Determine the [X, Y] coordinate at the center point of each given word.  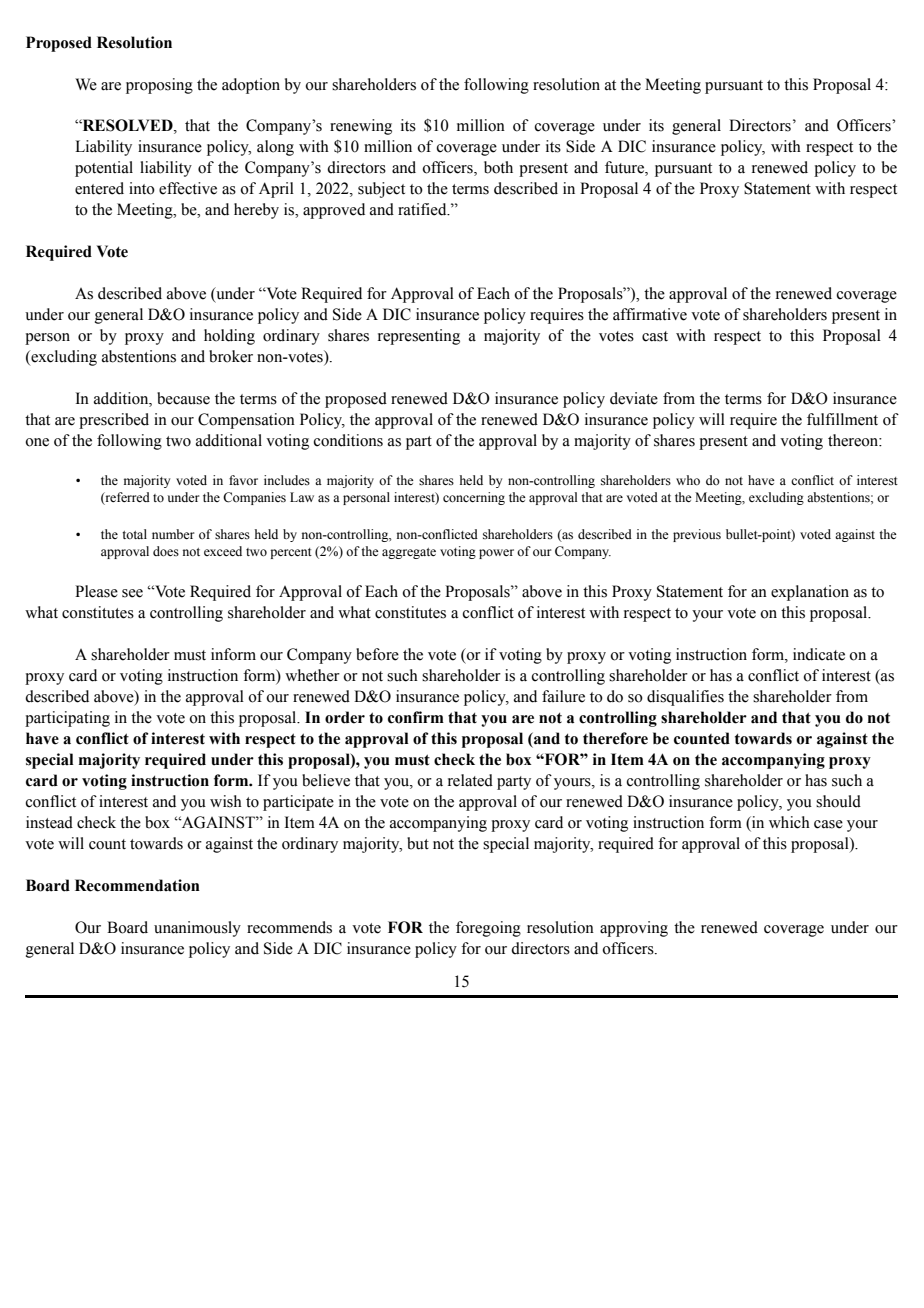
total [134, 534]
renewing [361, 127]
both [498, 167]
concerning [474, 498]
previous [697, 535]
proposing [159, 86]
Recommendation [137, 885]
